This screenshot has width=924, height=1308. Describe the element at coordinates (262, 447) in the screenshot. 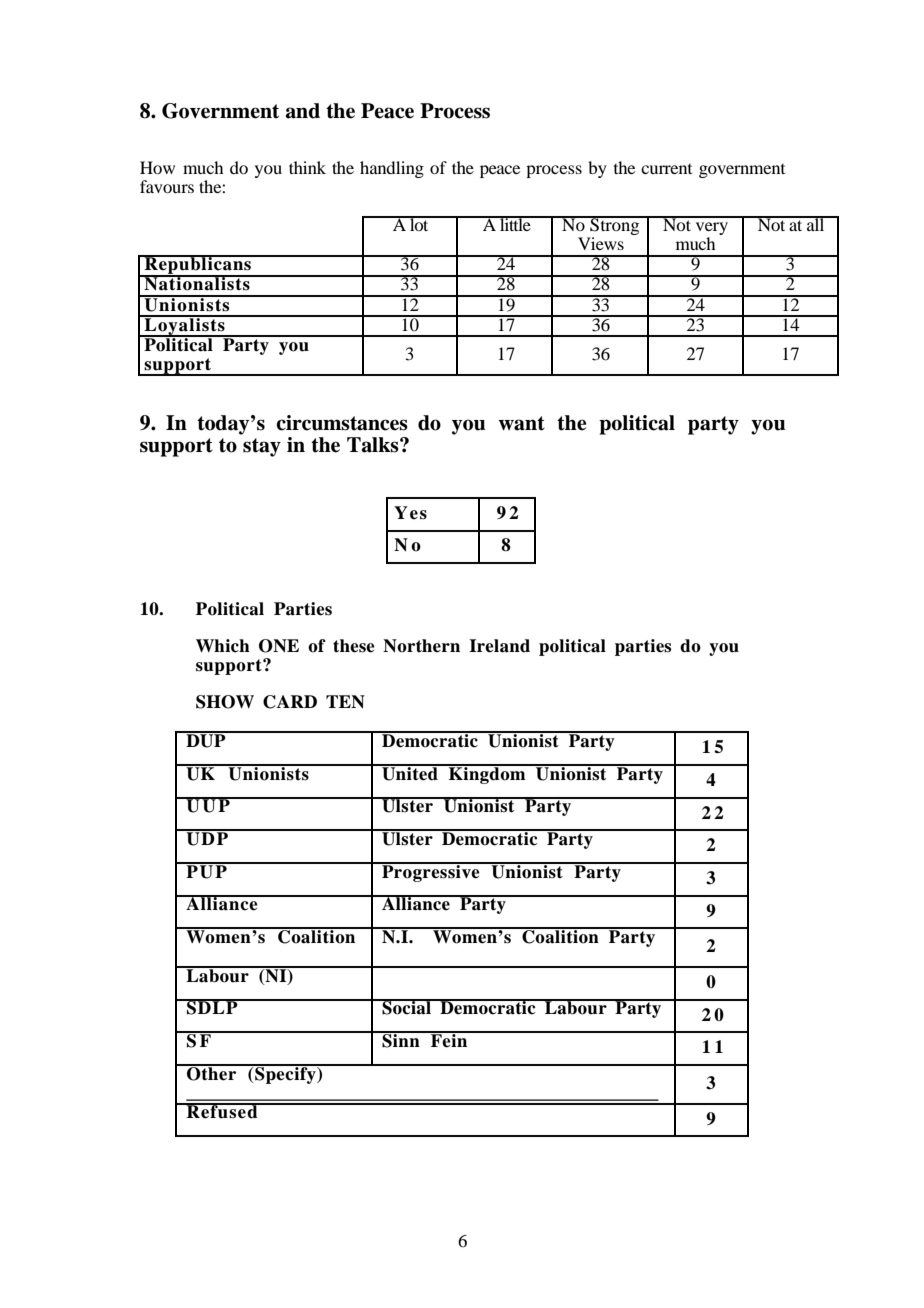

I see `stay` at that location.
